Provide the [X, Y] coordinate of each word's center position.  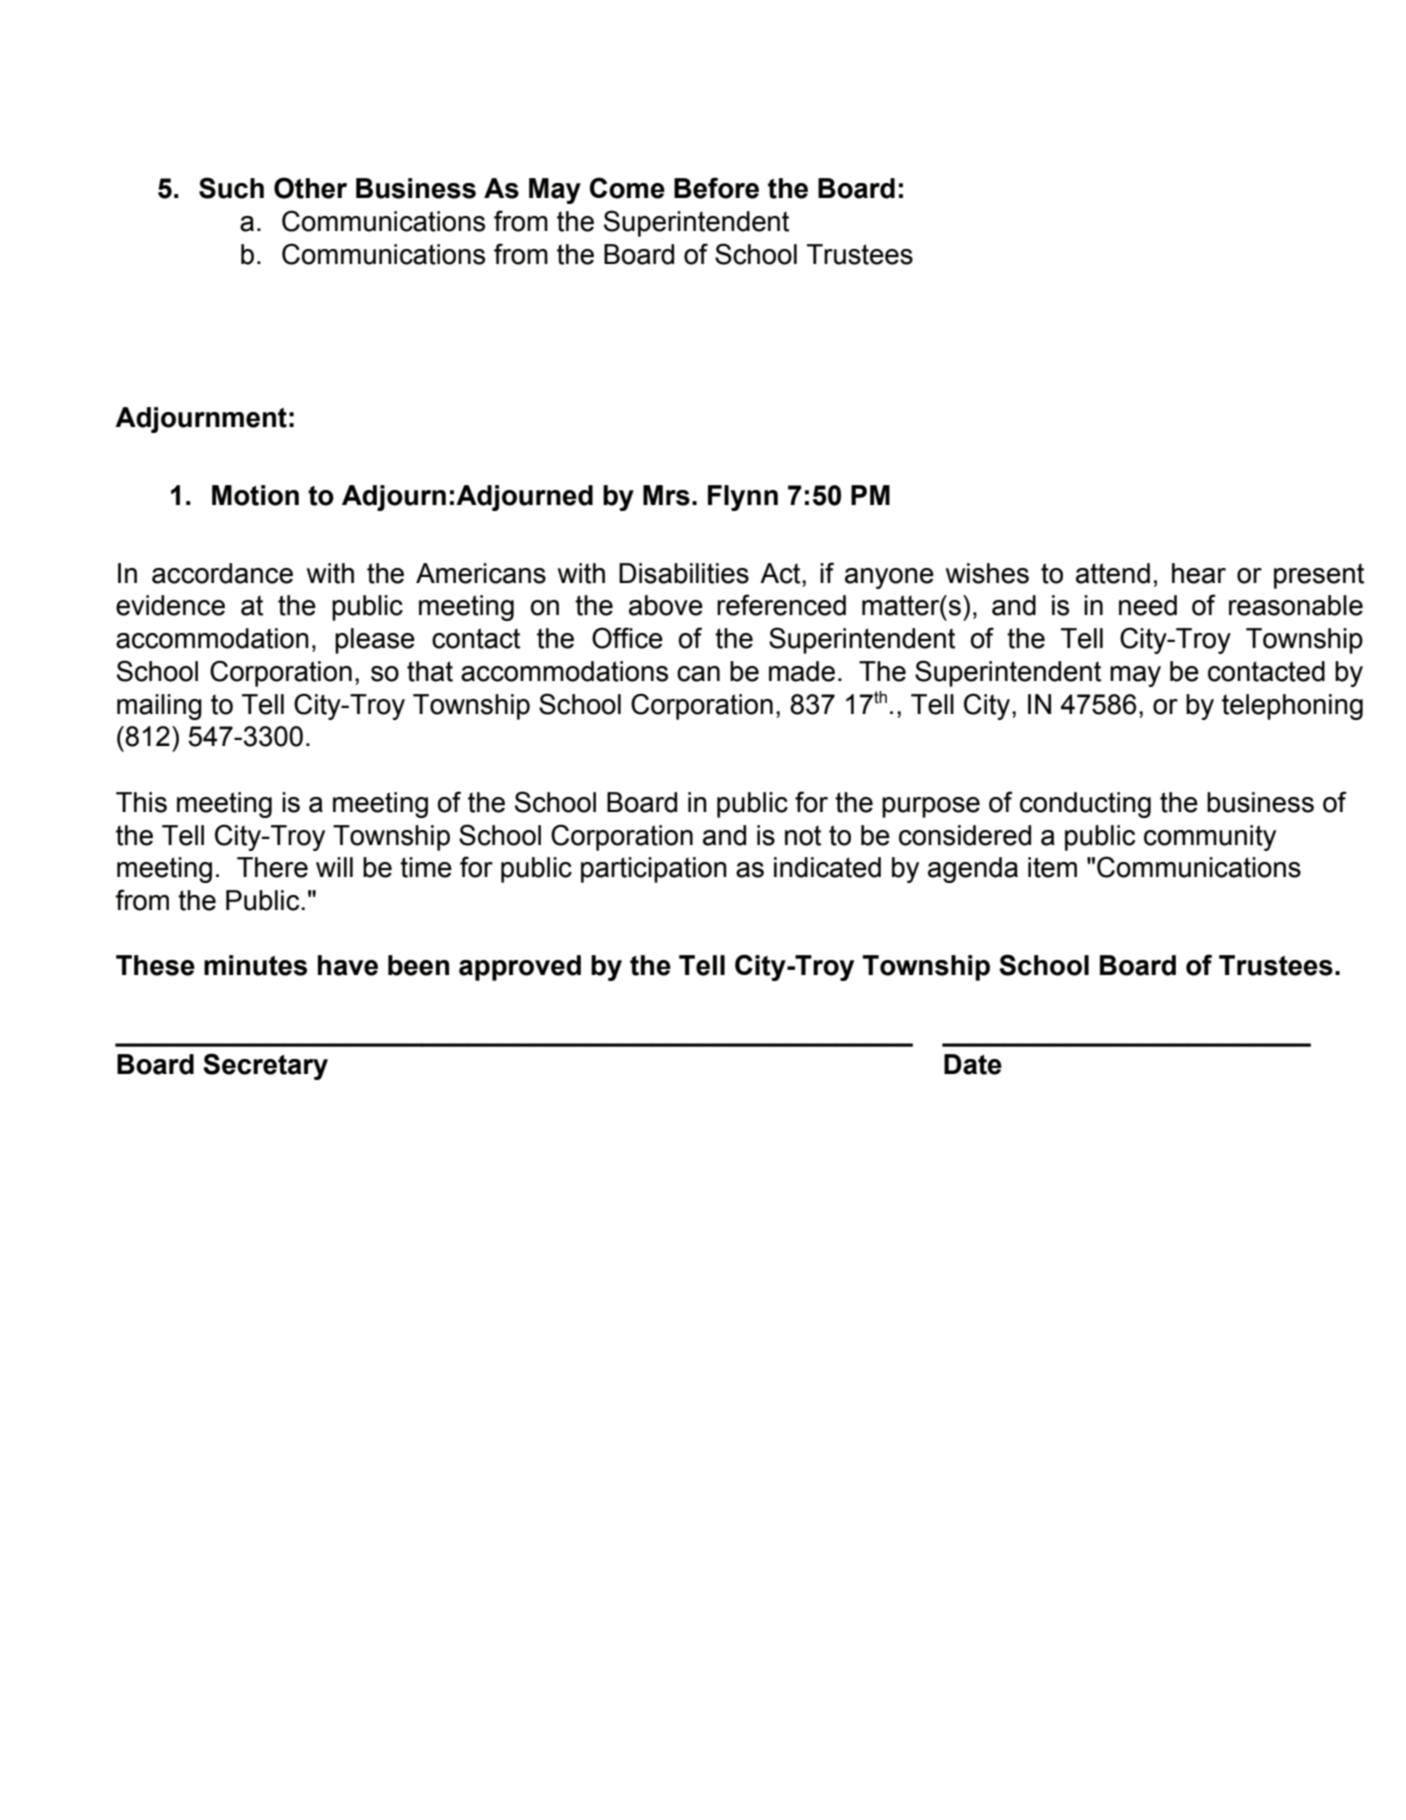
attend [1113, 573]
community [1210, 838]
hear [1199, 573]
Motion [255, 495]
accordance [222, 573]
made [802, 671]
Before [716, 188]
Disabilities [684, 573]
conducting [1085, 805]
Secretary [265, 1066]
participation [654, 870]
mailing [159, 707]
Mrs [666, 495]
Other [310, 188]
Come [627, 188]
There [272, 867]
